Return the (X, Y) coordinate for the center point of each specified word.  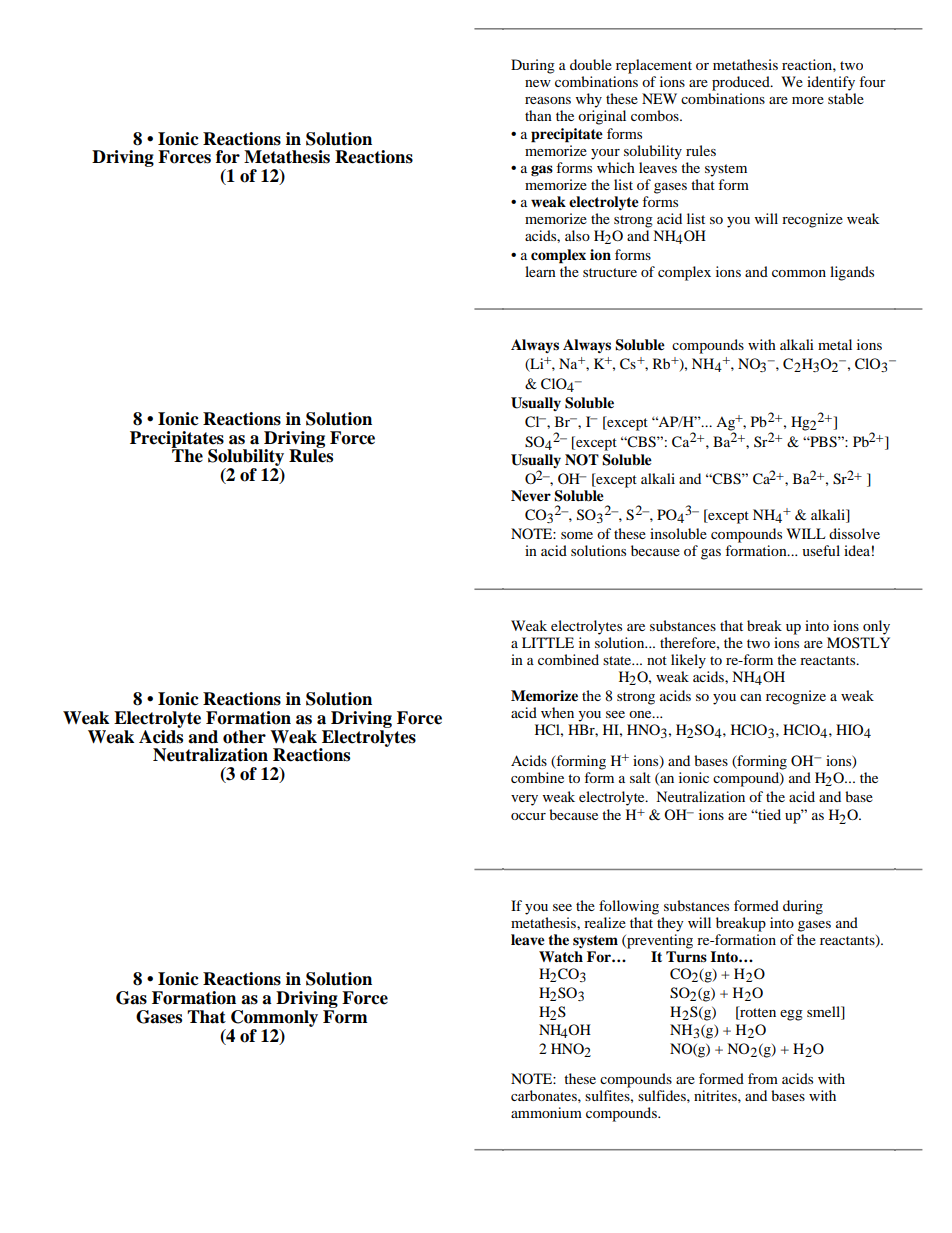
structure (610, 272)
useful (821, 550)
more (808, 100)
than (538, 115)
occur (528, 816)
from (763, 1078)
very (524, 800)
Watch (561, 956)
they (670, 924)
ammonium (546, 1112)
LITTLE (548, 642)
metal (835, 344)
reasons (548, 100)
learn (540, 271)
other (244, 737)
